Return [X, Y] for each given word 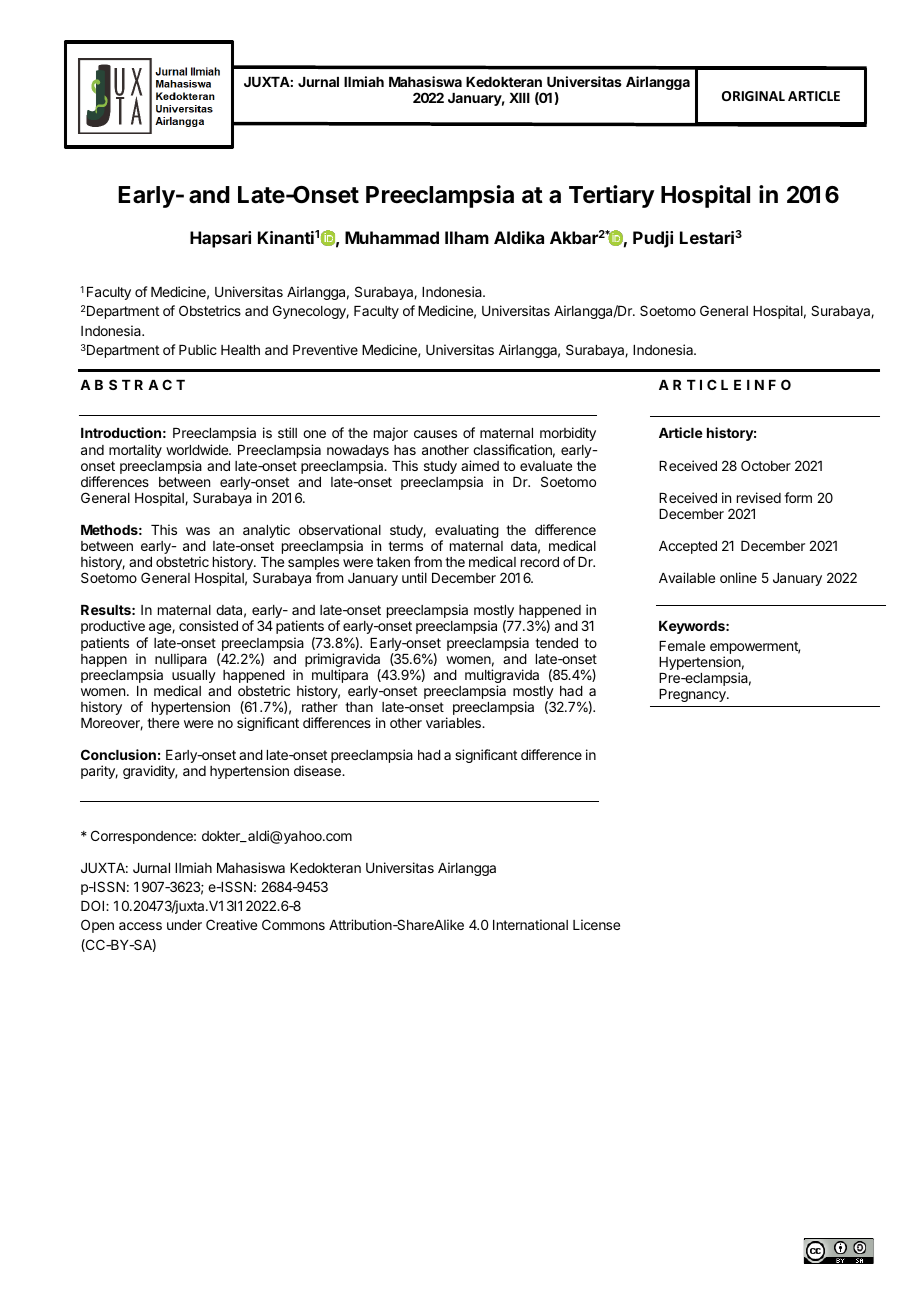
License [596, 924]
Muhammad [392, 237]
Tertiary [612, 196]
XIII [519, 98]
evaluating [467, 532]
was [198, 531]
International [530, 924]
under [184, 925]
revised [759, 497]
